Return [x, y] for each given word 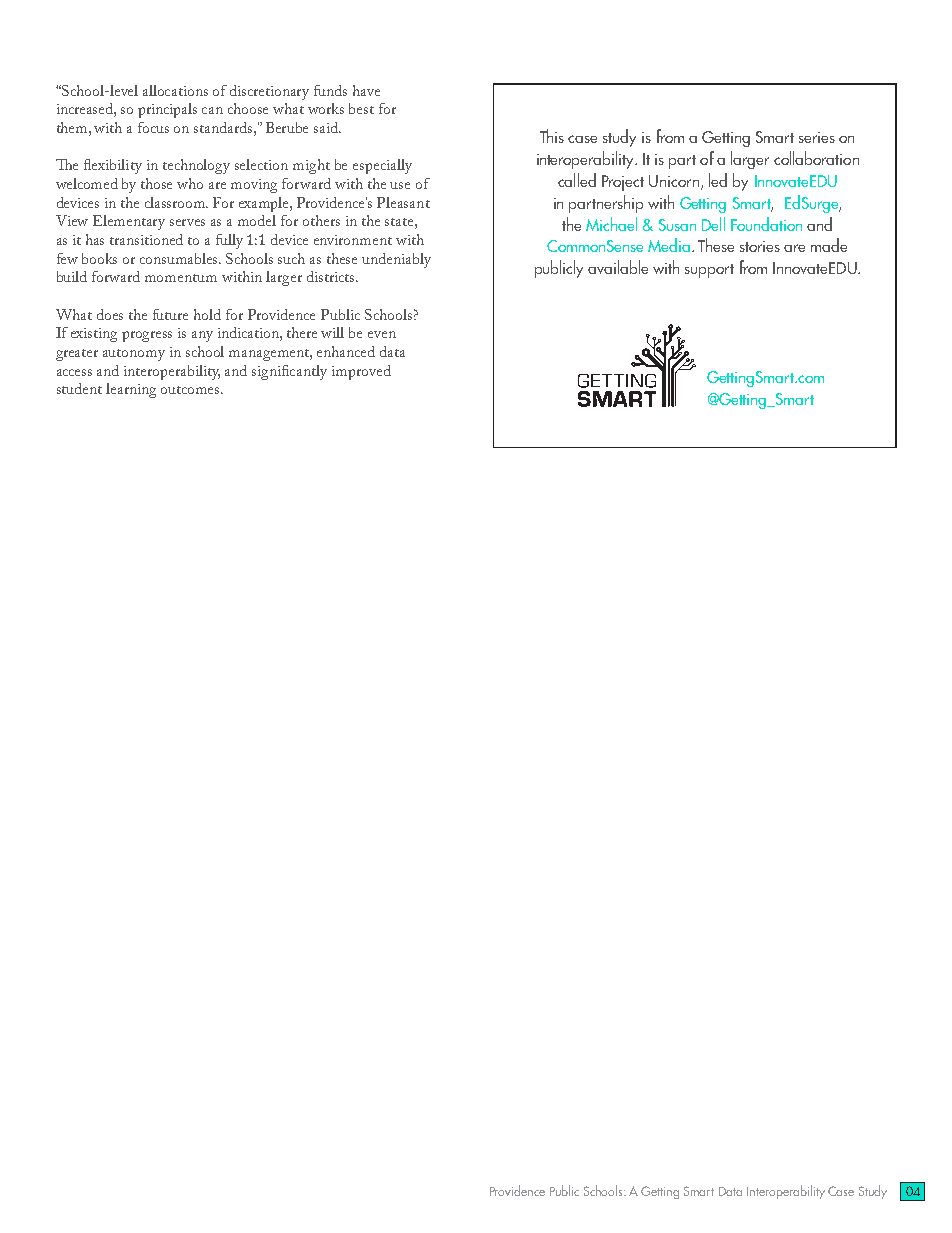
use [400, 185]
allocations [175, 90]
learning [131, 390]
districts [332, 276]
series [817, 137]
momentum [181, 278]
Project [623, 183]
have [366, 90]
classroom [176, 202]
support [709, 271]
